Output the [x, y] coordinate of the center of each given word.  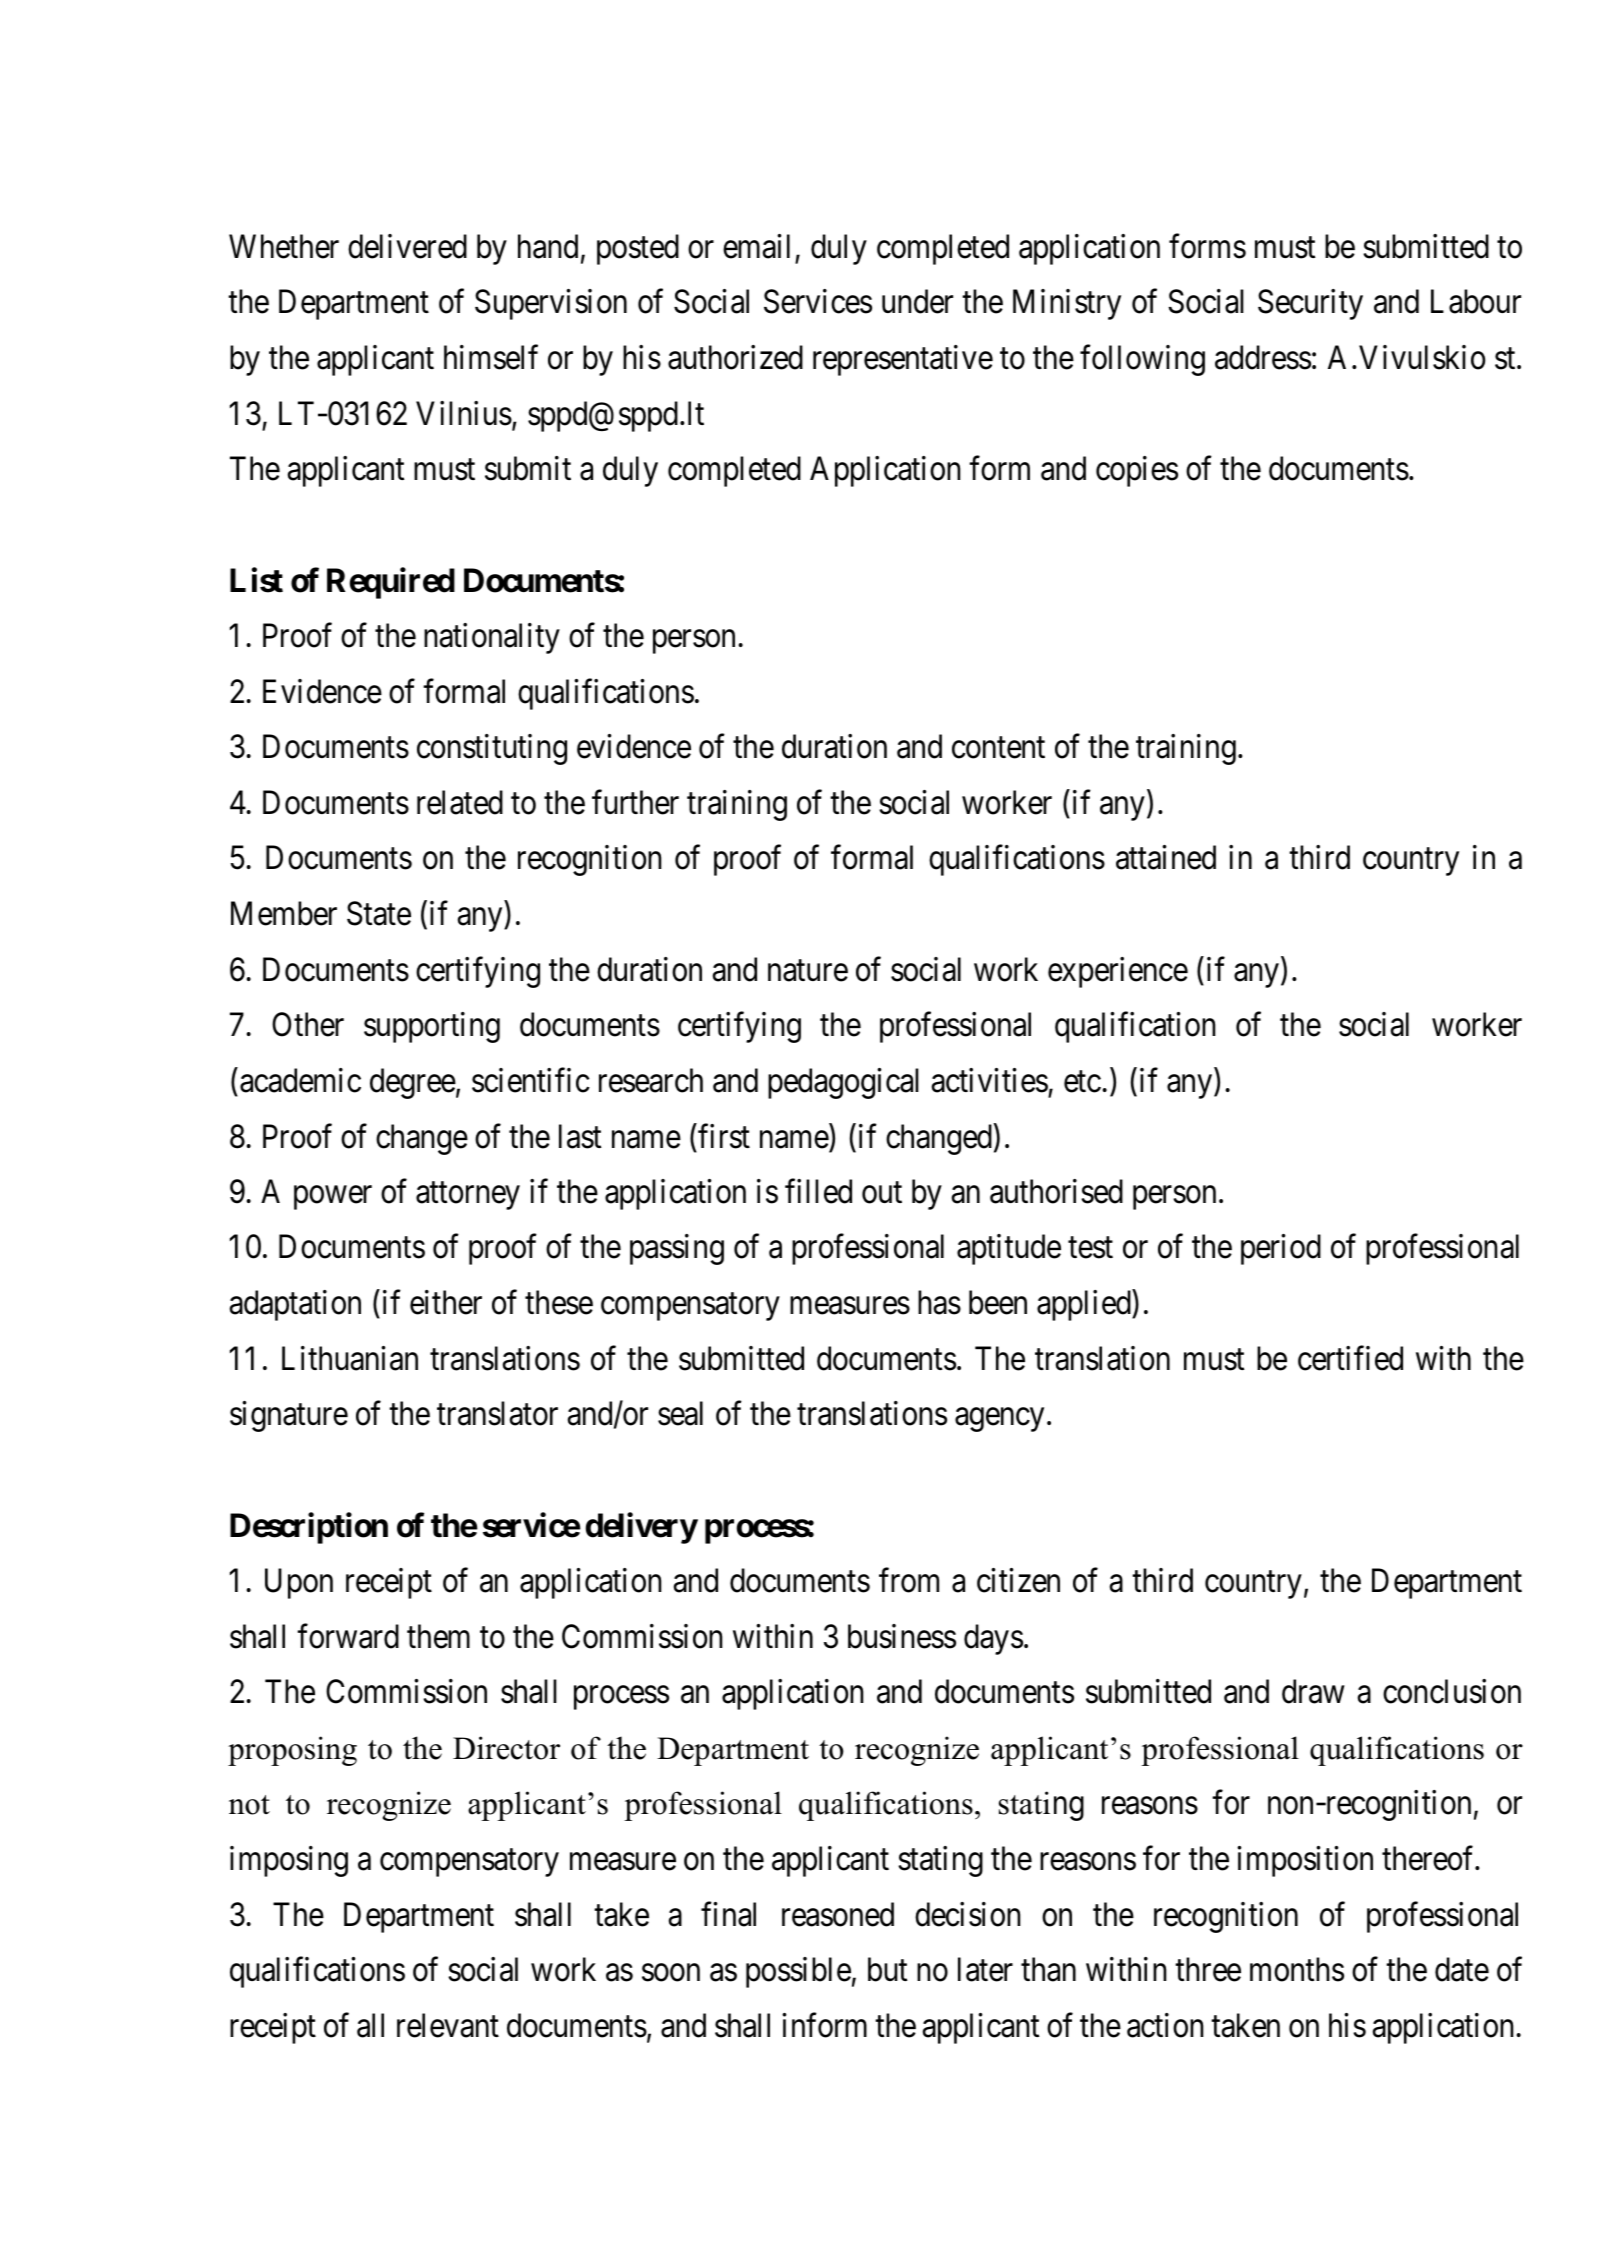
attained [1166, 857]
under [917, 301]
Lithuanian [350, 1358]
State [379, 913]
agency [999, 1420]
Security [1310, 304]
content [998, 748]
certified [1350, 1358]
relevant [448, 2025]
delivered [407, 246]
